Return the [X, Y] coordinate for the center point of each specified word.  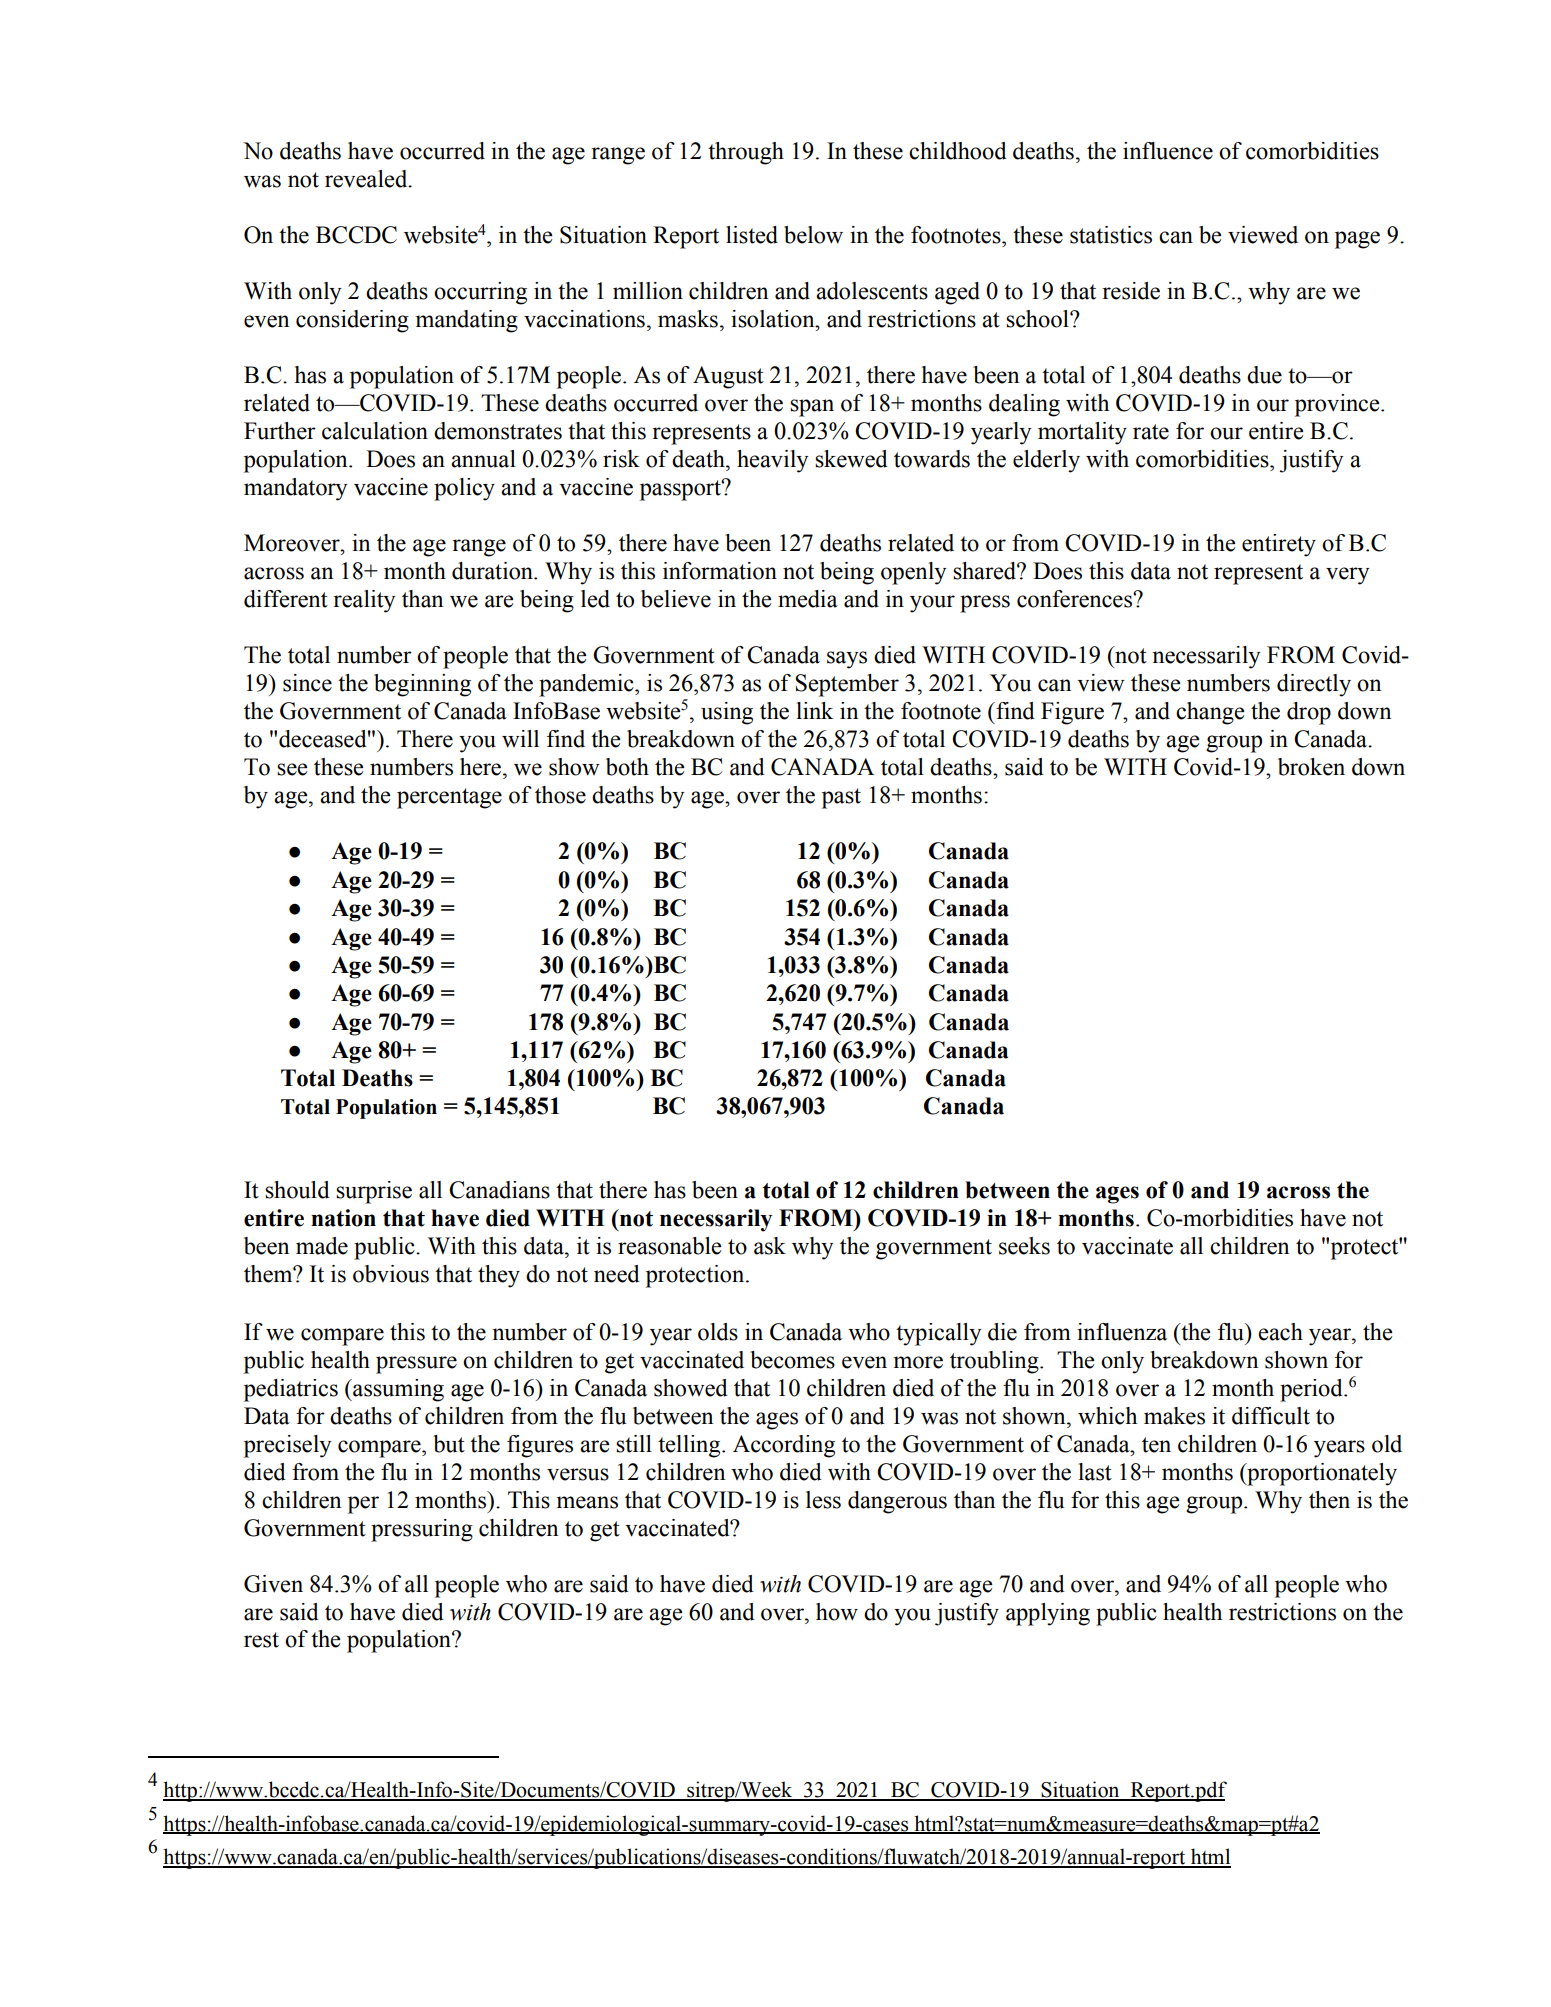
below [813, 235]
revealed [367, 179]
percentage [449, 798]
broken [1311, 767]
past [841, 798]
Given [273, 1584]
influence [1168, 151]
